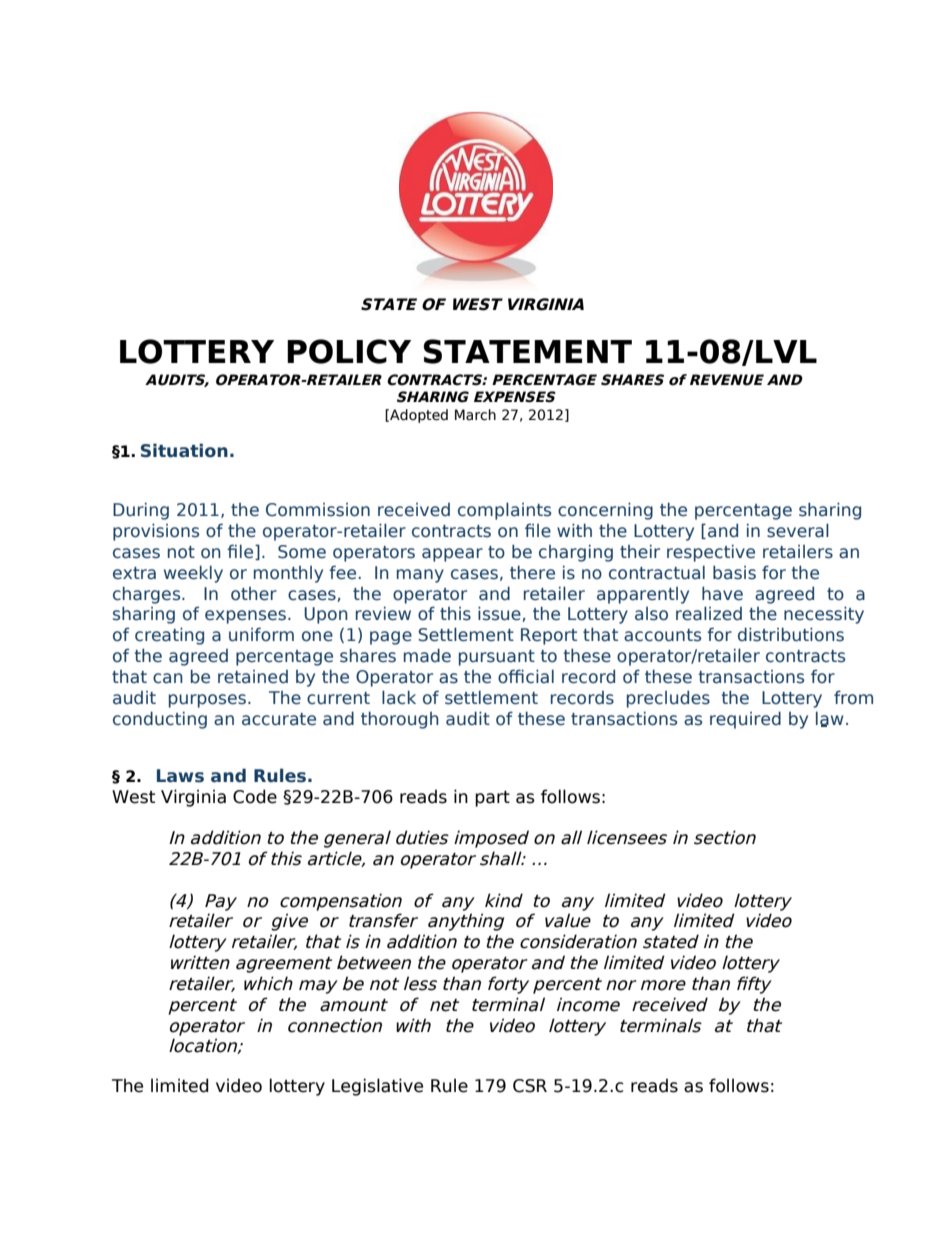  I want to click on other, so click(254, 594).
